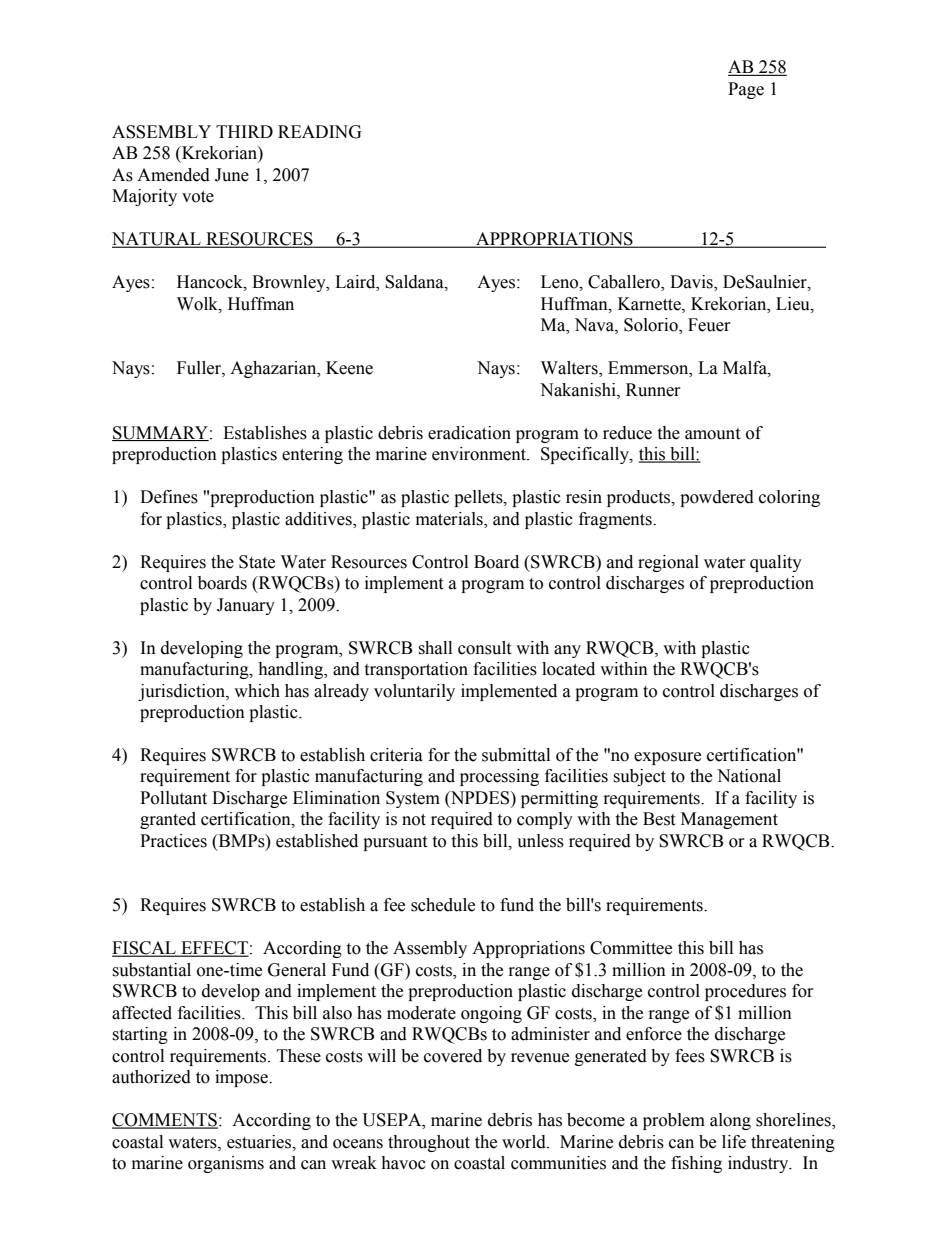 Image resolution: width=952 pixels, height=1233 pixels. What do you see at coordinates (484, 648) in the document?
I see `consult` at bounding box center [484, 648].
